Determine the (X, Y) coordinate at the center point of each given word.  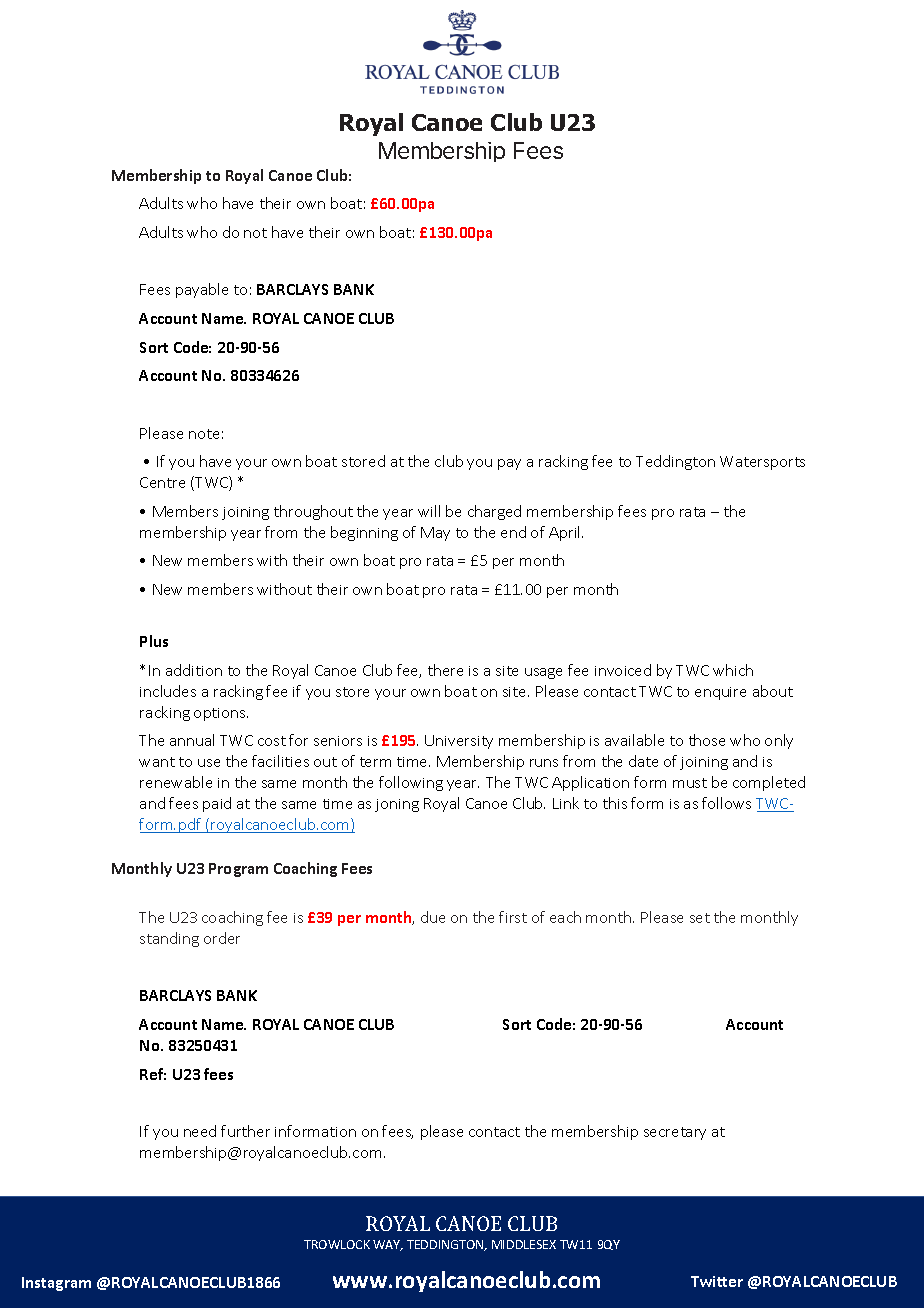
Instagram (56, 1284)
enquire (720, 693)
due (433, 917)
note (204, 434)
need (200, 1131)
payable (202, 290)
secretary (675, 1133)
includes (168, 691)
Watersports (762, 463)
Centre (162, 482)
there (445, 670)
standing (169, 939)
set (700, 918)
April (566, 533)
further (245, 1131)
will (429, 511)
